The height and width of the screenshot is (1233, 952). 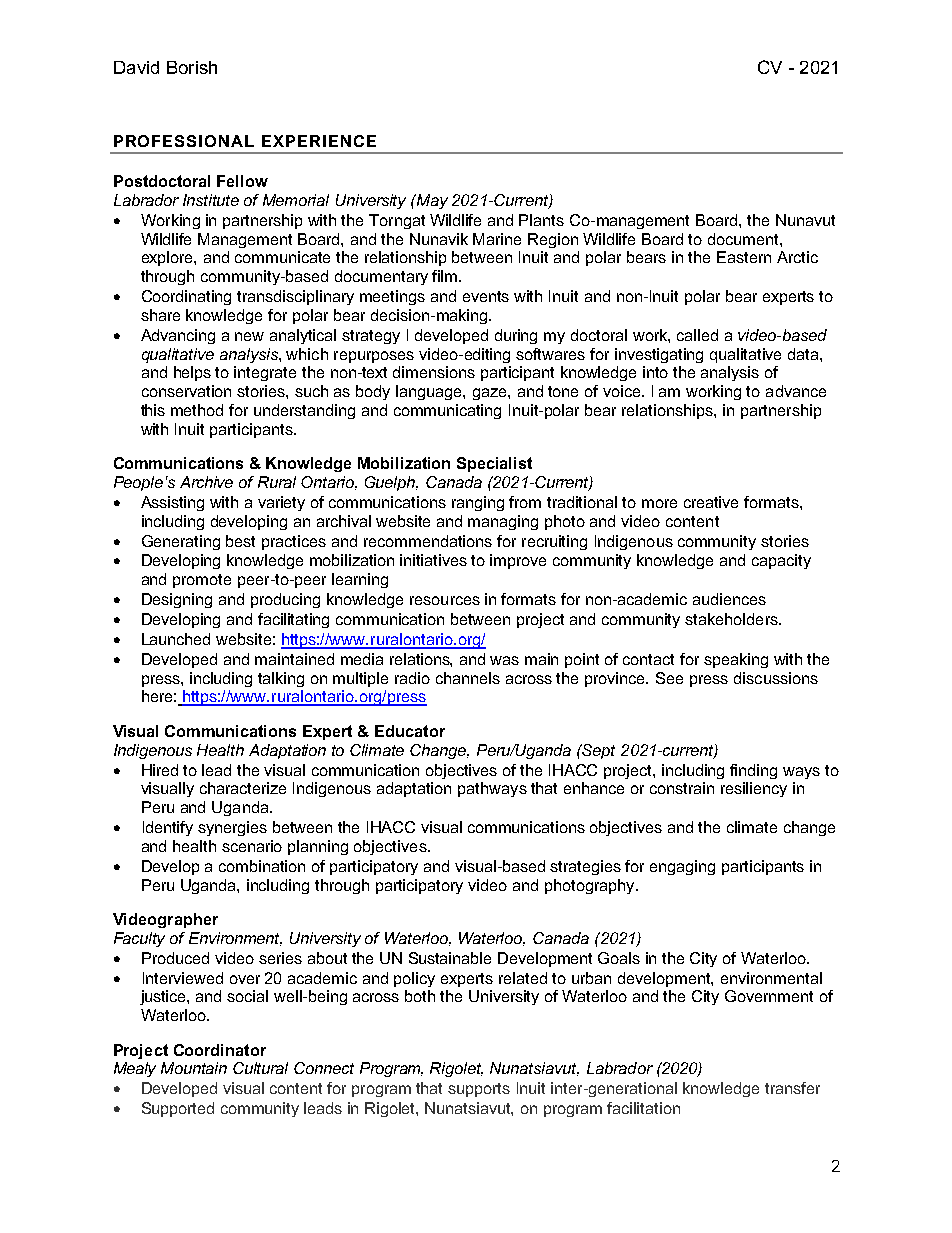 What do you see at coordinates (729, 599) in the screenshot?
I see `audiences` at bounding box center [729, 599].
